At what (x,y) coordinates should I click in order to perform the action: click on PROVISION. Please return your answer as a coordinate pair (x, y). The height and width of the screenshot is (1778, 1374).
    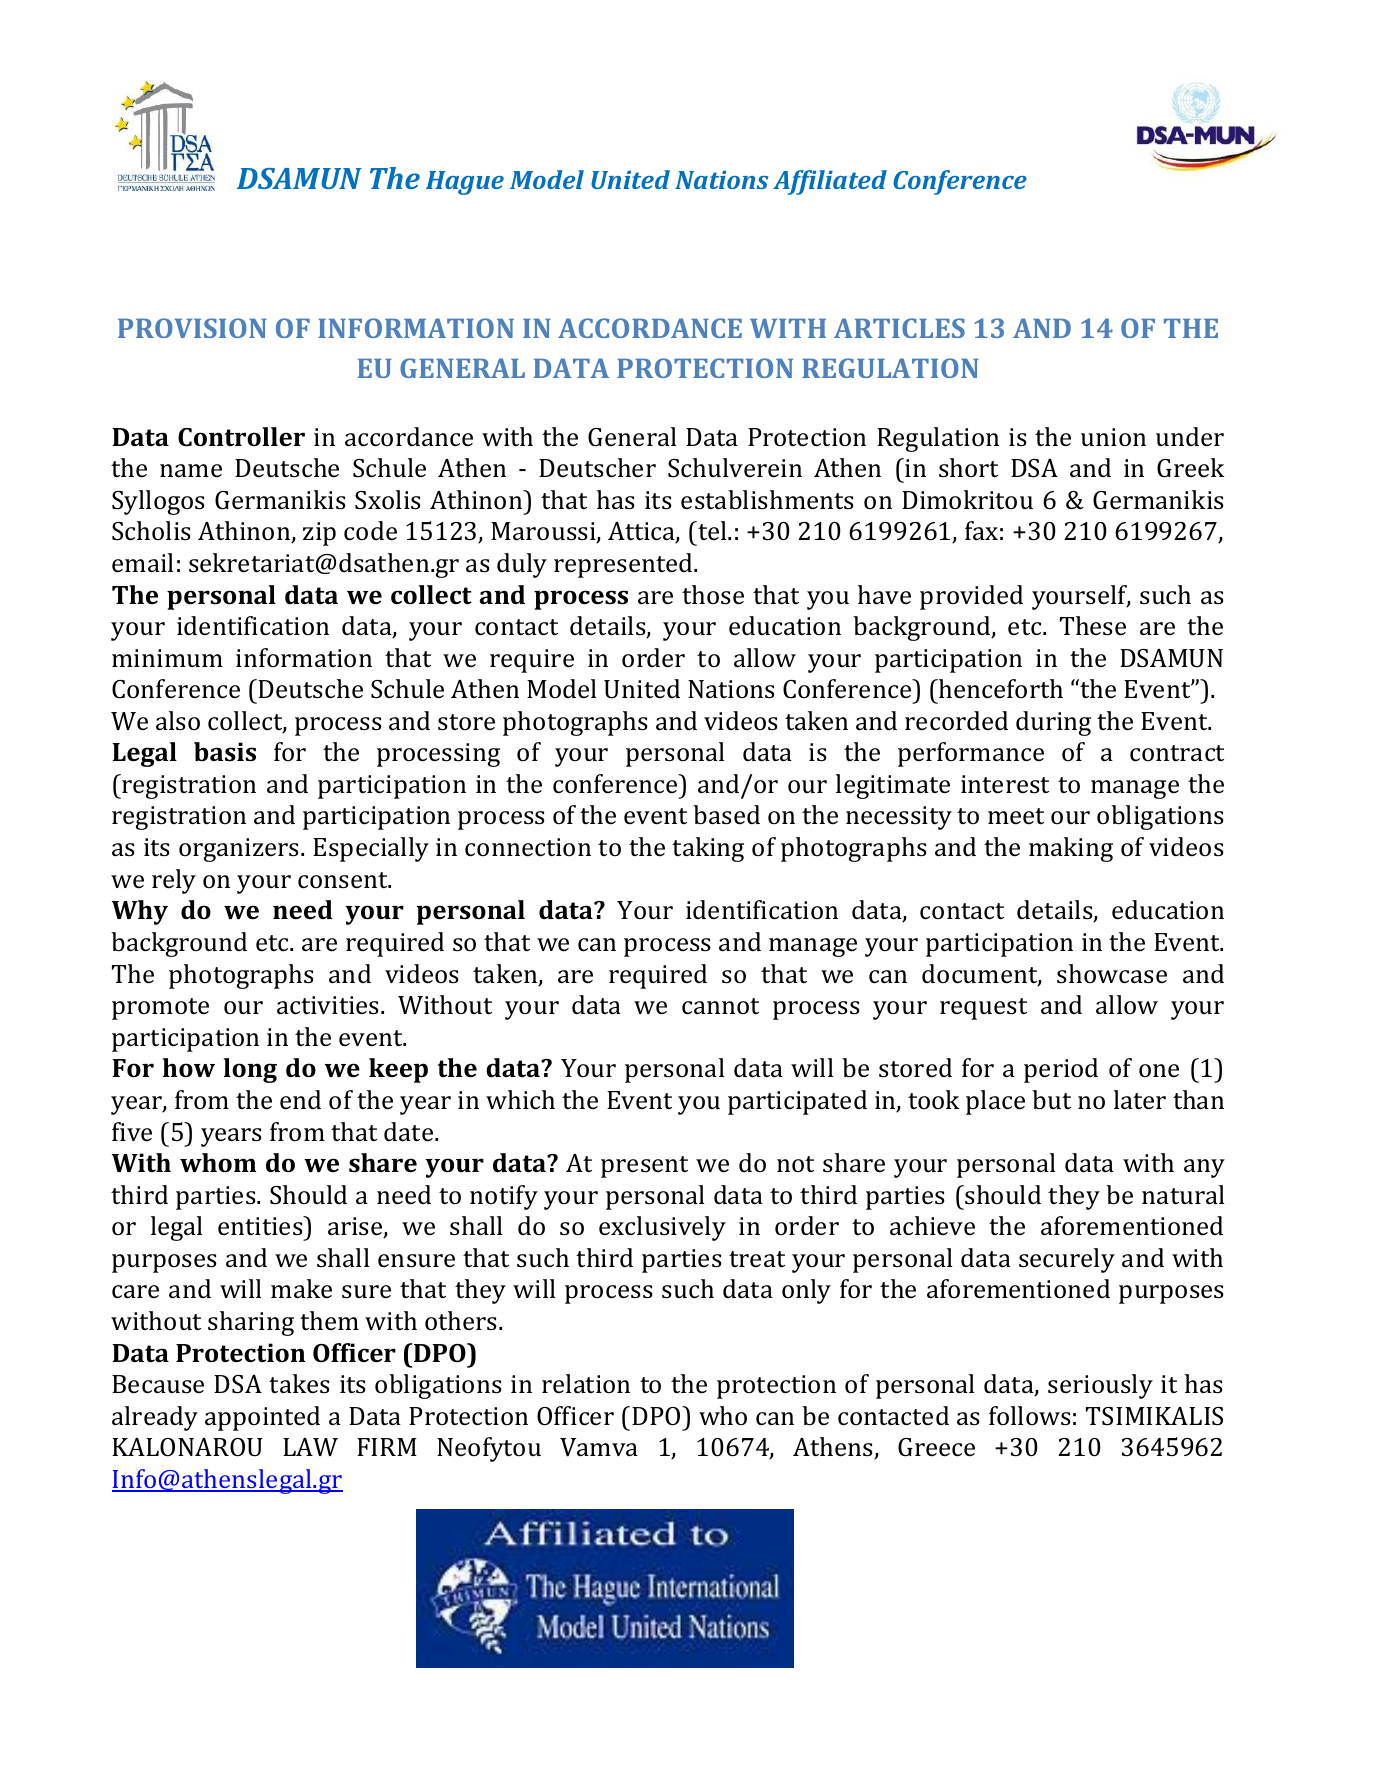
    Looking at the image, I should click on (192, 328).
